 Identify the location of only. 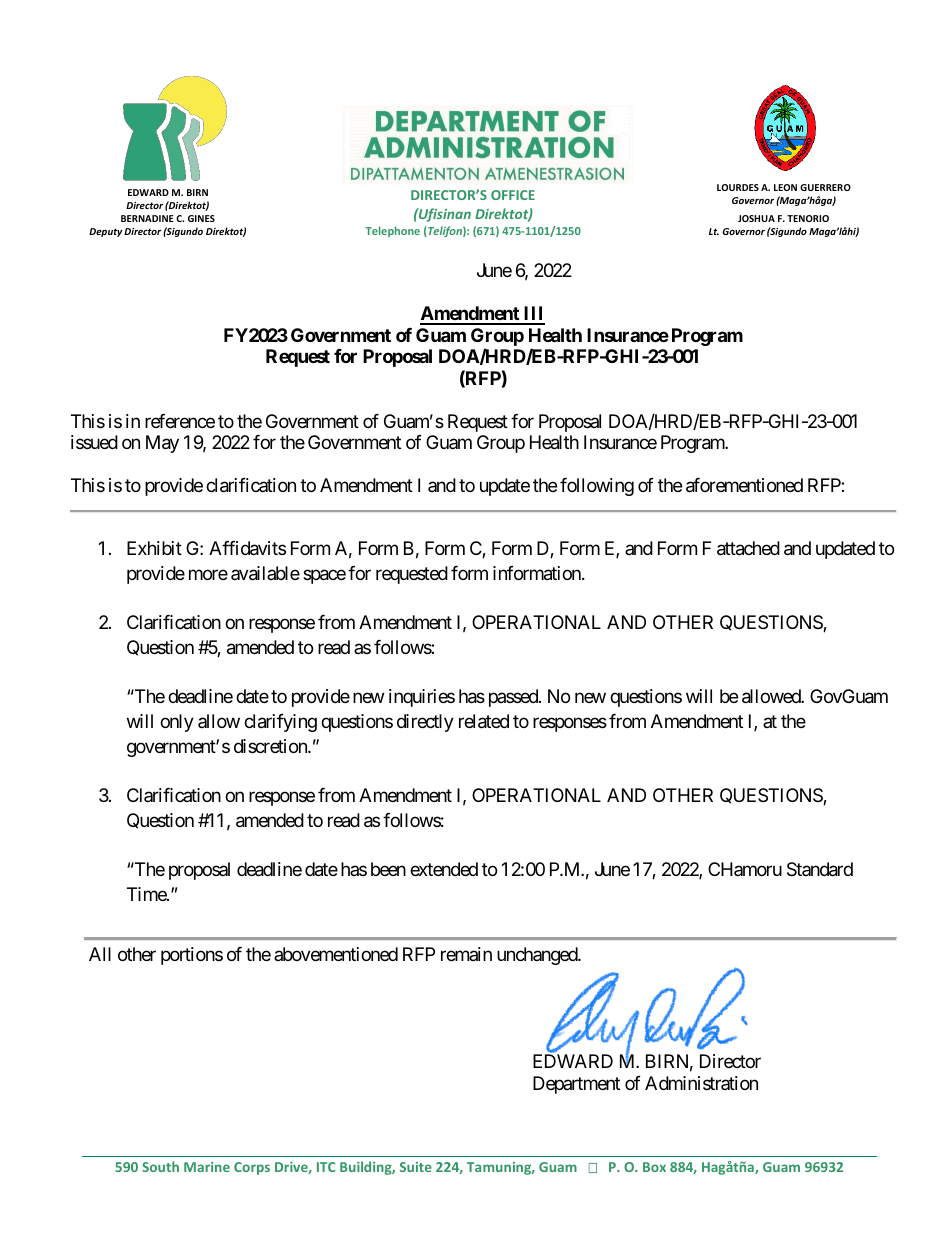
(177, 723).
